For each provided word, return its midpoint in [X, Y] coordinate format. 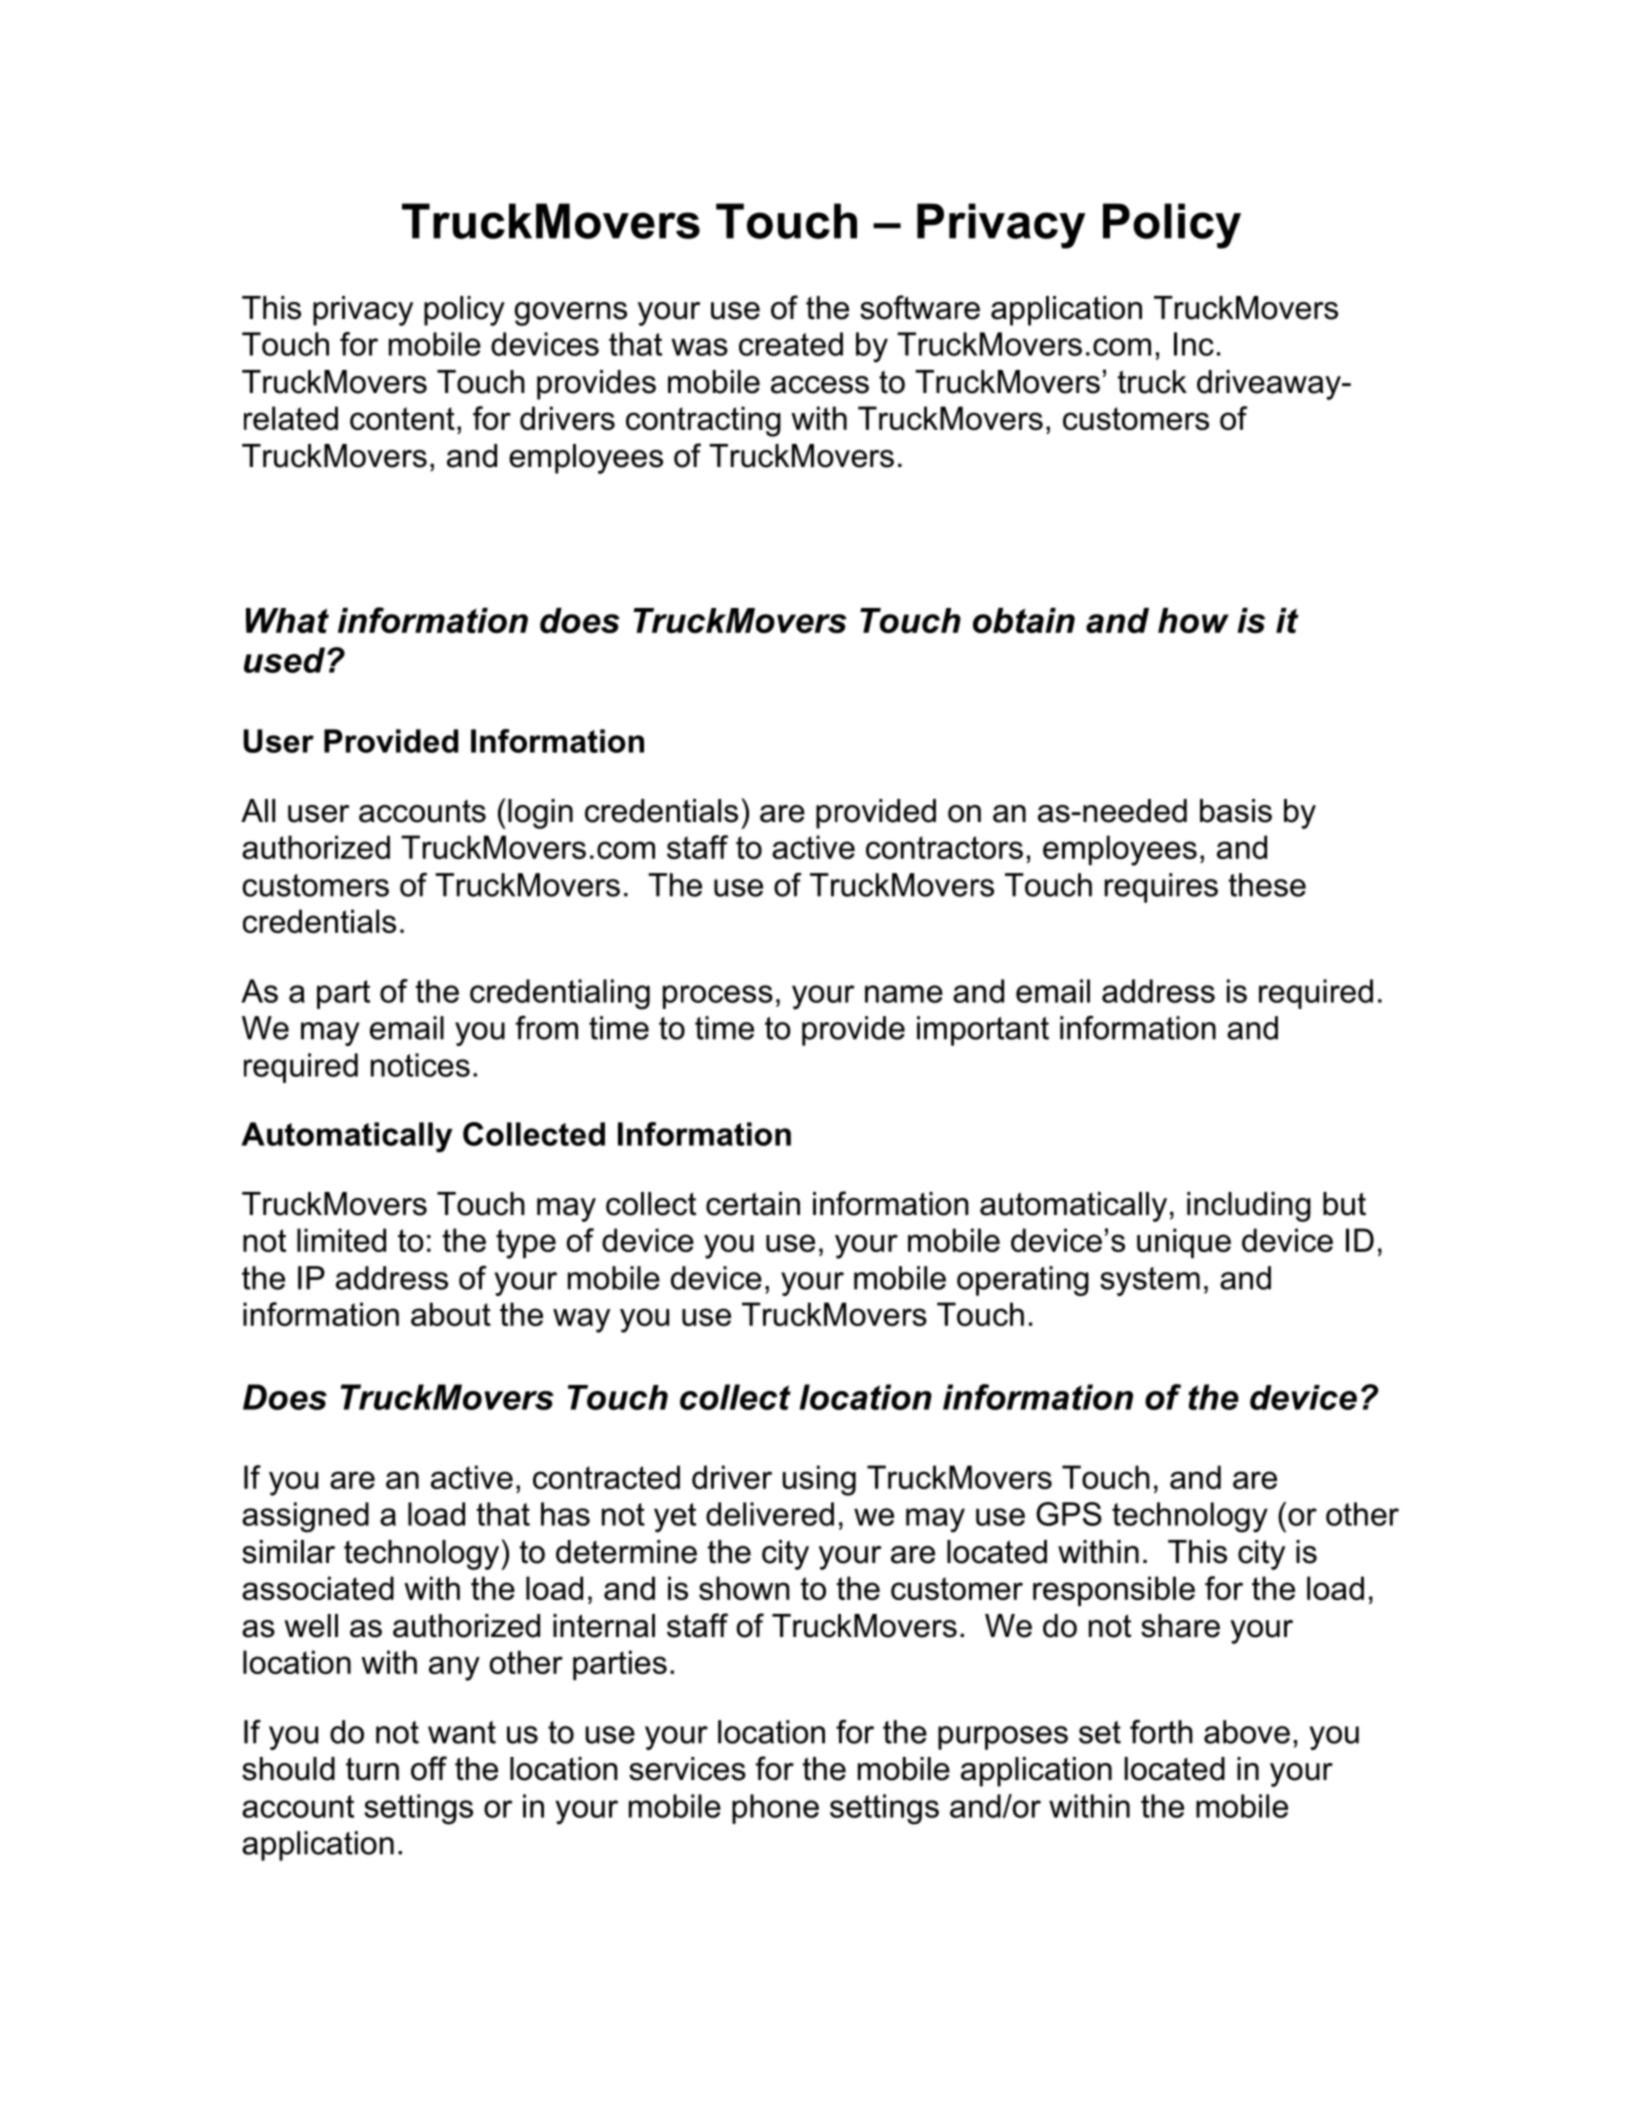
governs [570, 314]
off [429, 1768]
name [904, 994]
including [1249, 1207]
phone [775, 1809]
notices [420, 1065]
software [920, 307]
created [791, 344]
